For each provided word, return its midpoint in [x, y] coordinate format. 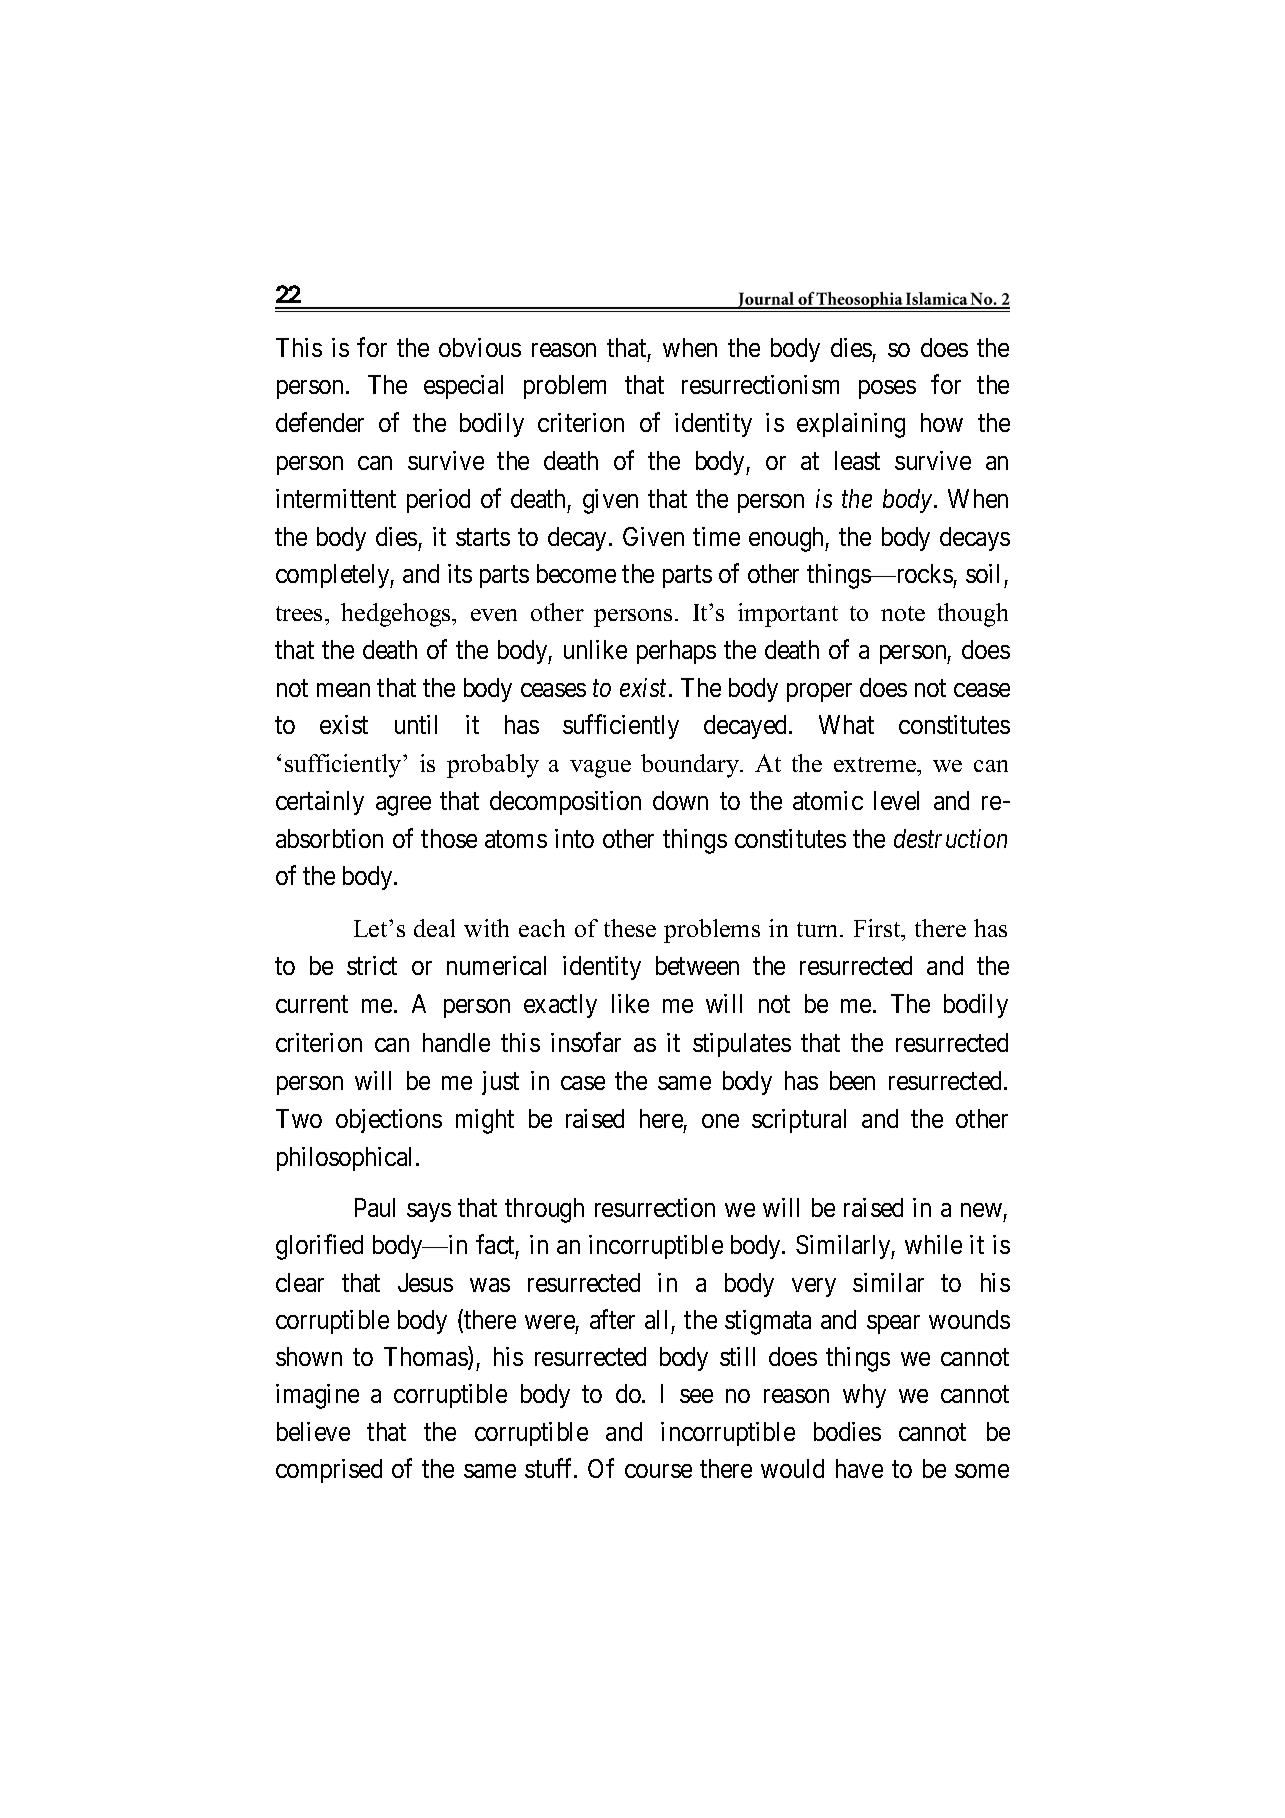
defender [320, 422]
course [658, 1471]
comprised [329, 1471]
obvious [480, 347]
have [859, 1468]
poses [887, 389]
